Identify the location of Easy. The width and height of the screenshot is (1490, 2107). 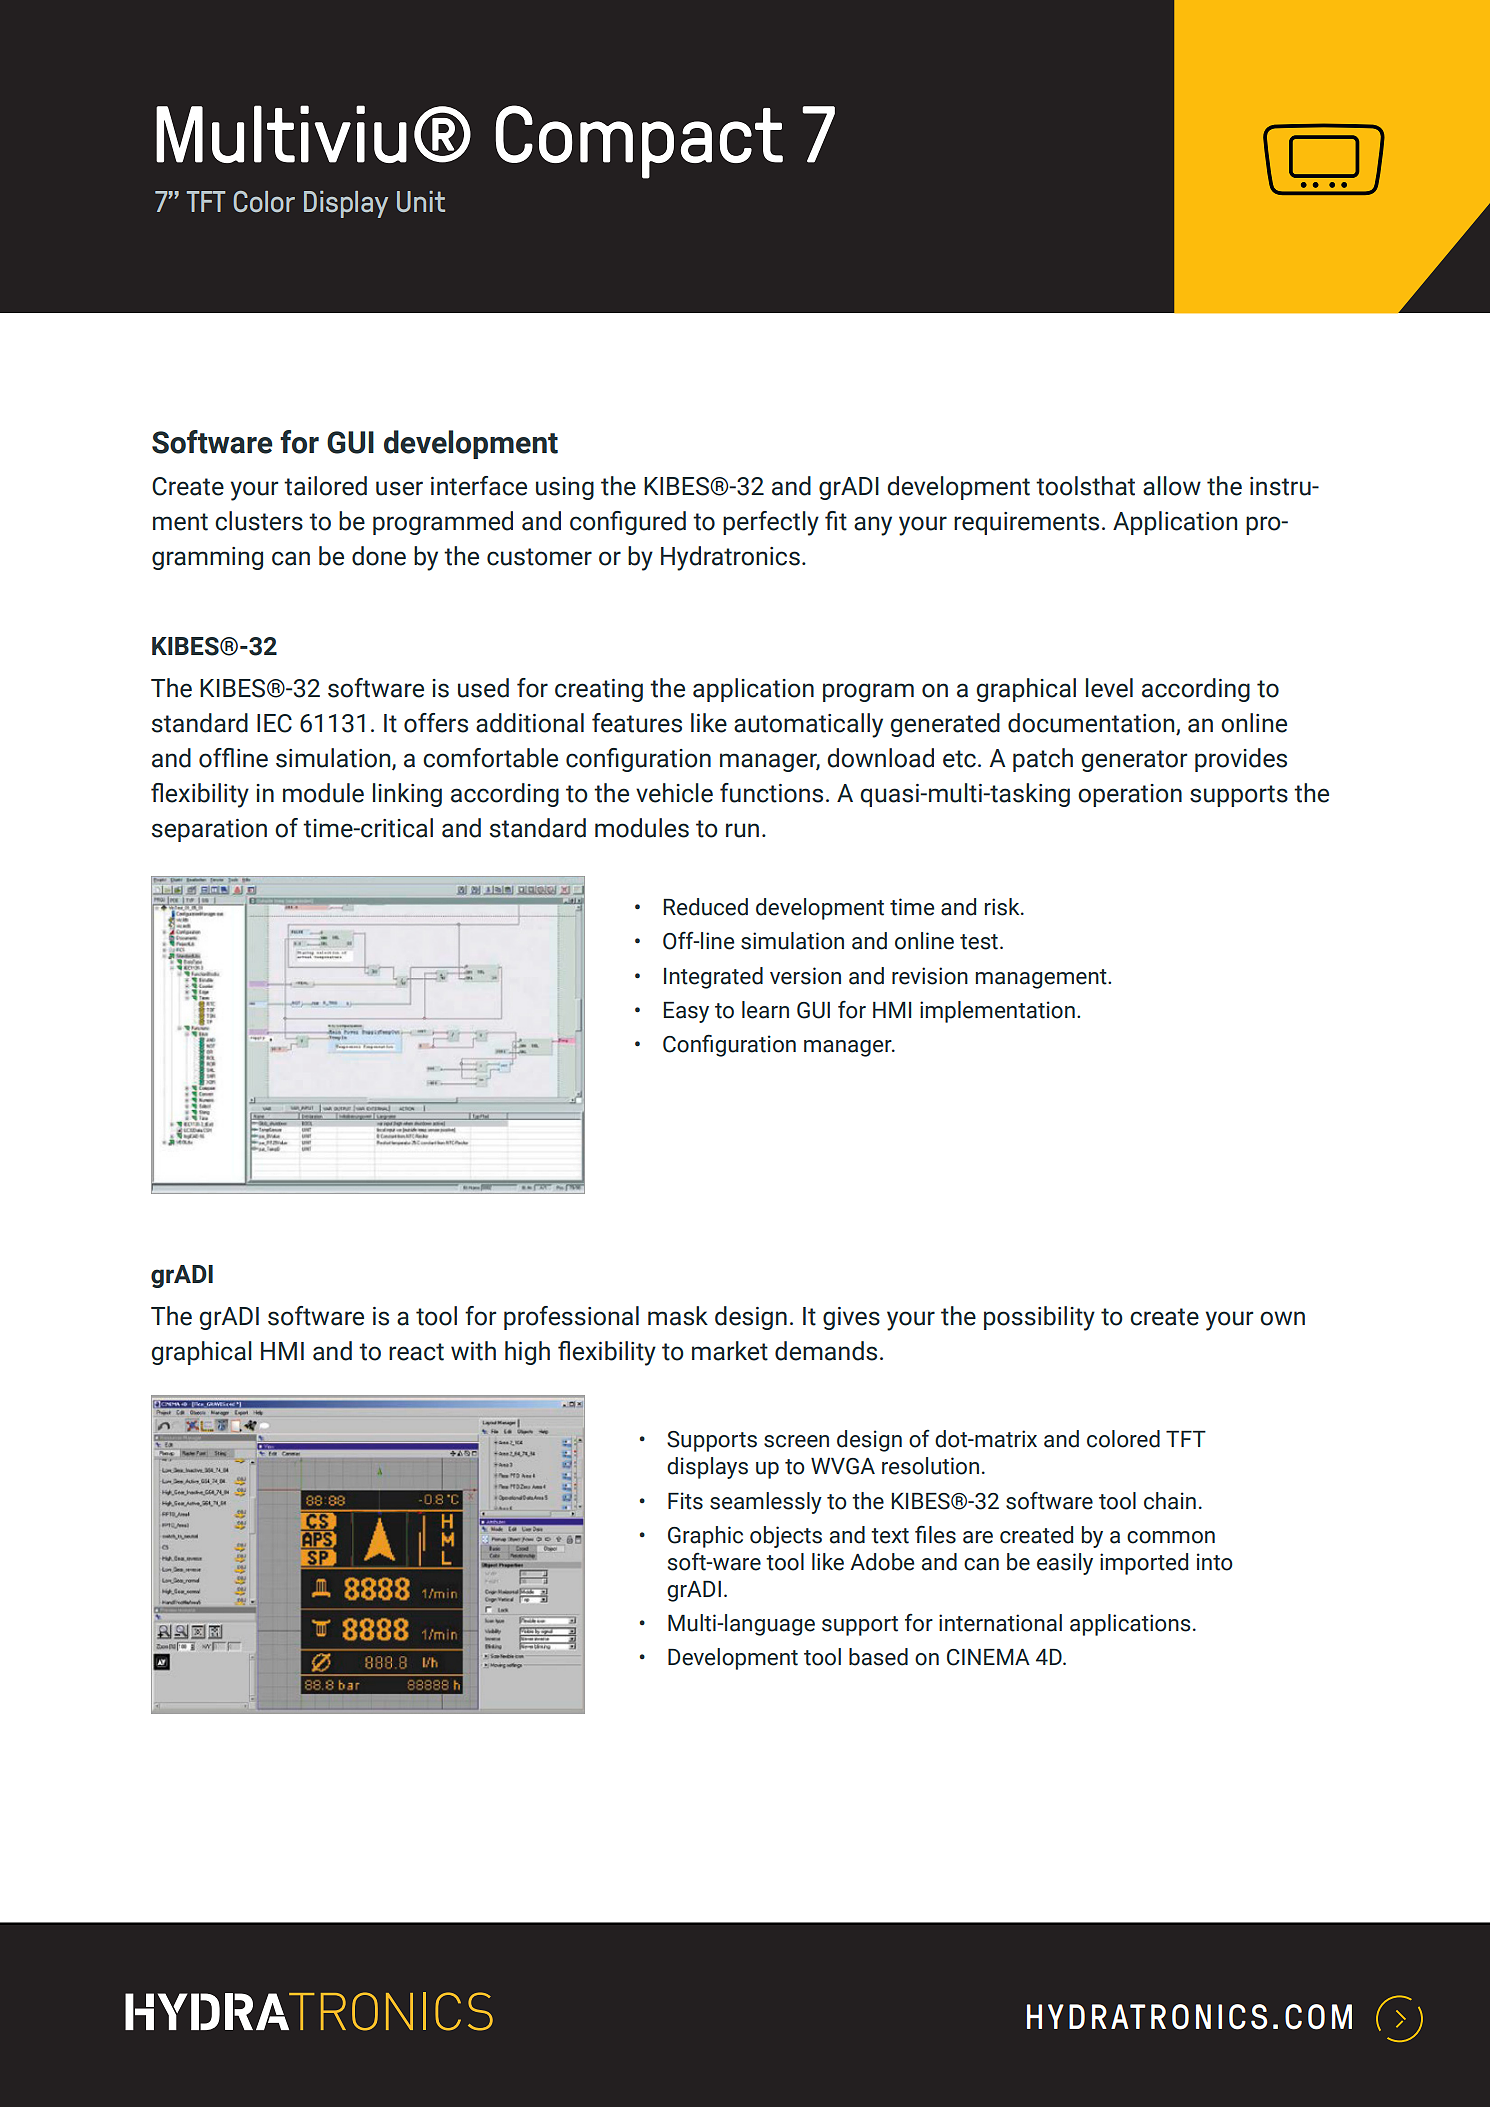
(686, 1012).
